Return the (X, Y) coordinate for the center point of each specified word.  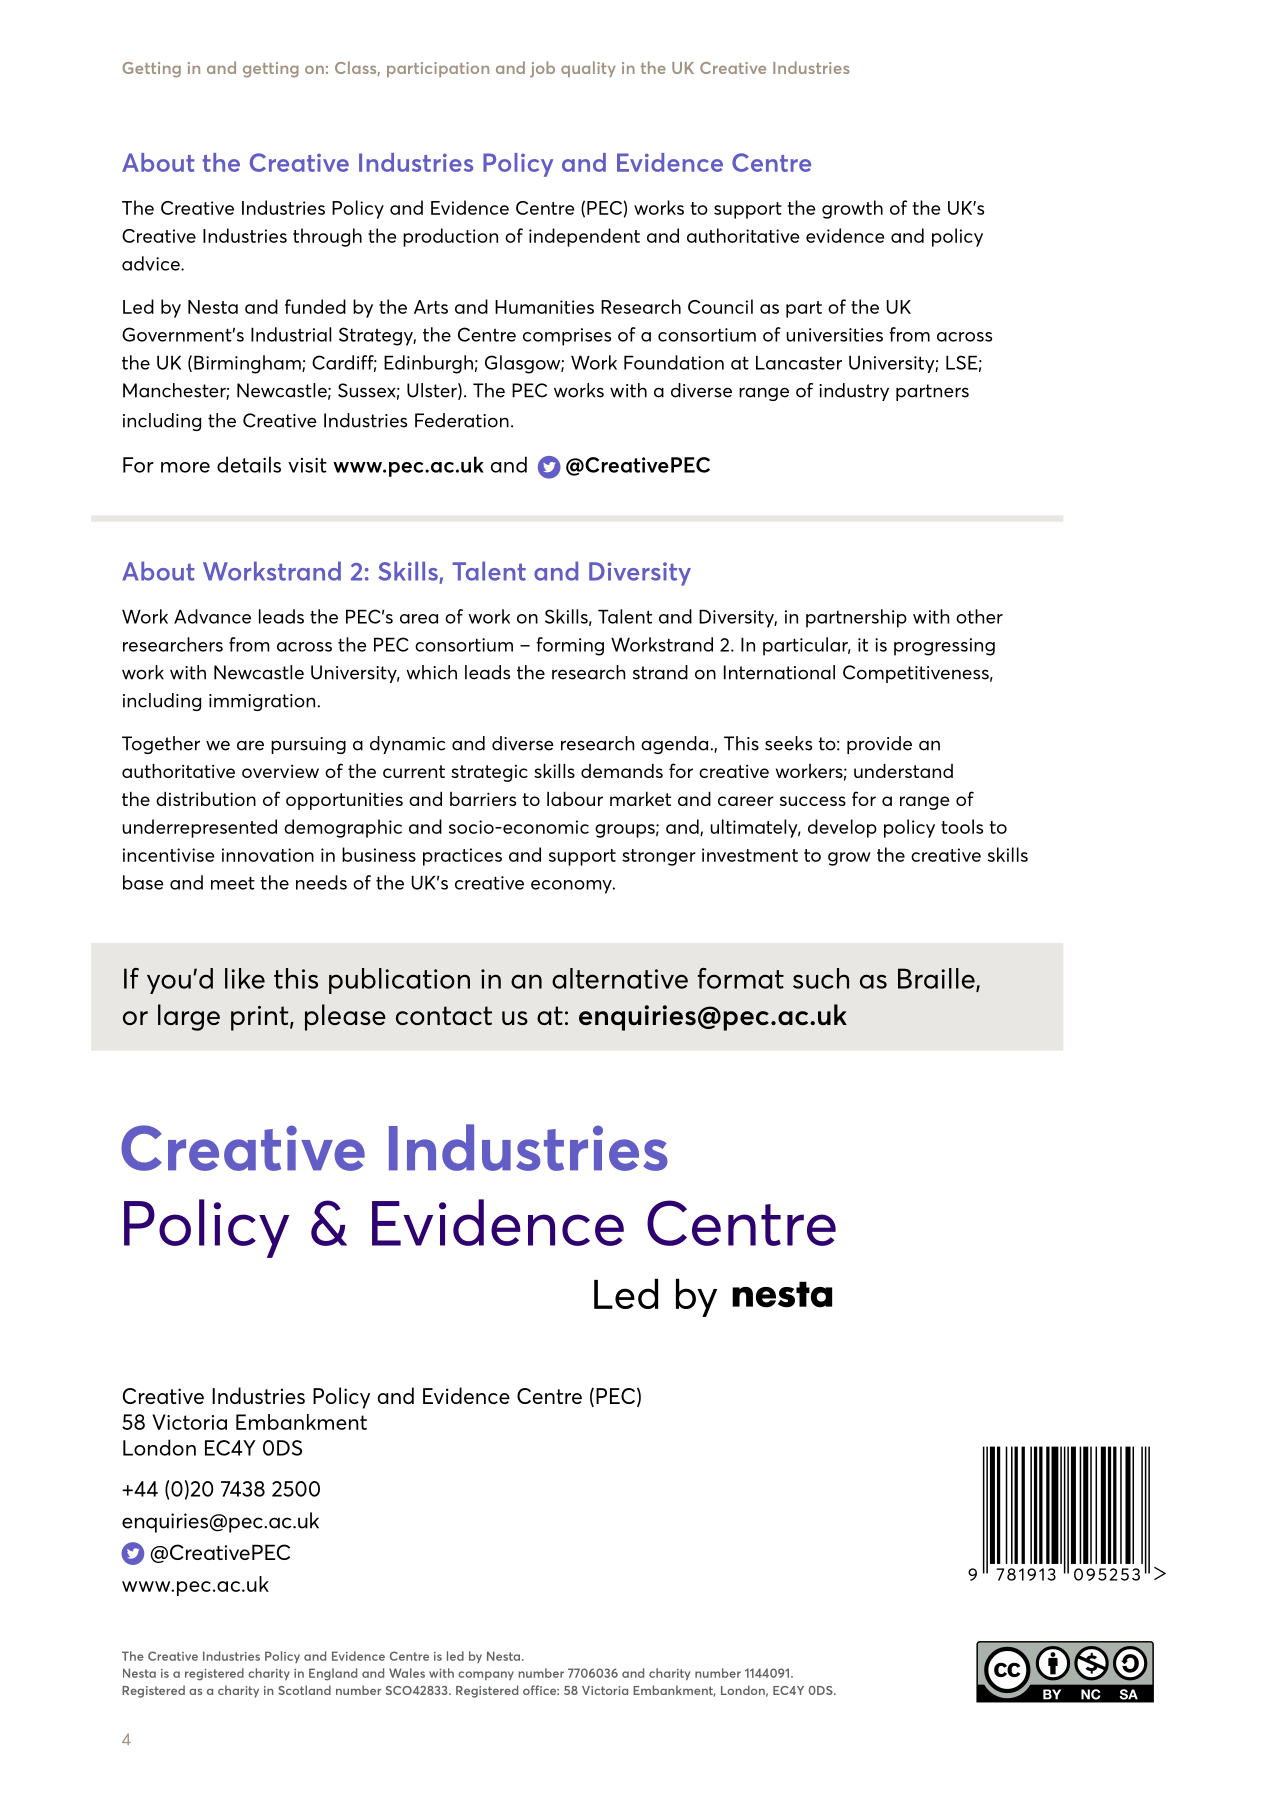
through (327, 237)
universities (834, 335)
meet (233, 883)
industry (854, 392)
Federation (462, 420)
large (189, 1017)
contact (444, 1015)
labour (575, 798)
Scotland (304, 1690)
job (542, 69)
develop (842, 828)
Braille (937, 979)
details (249, 464)
